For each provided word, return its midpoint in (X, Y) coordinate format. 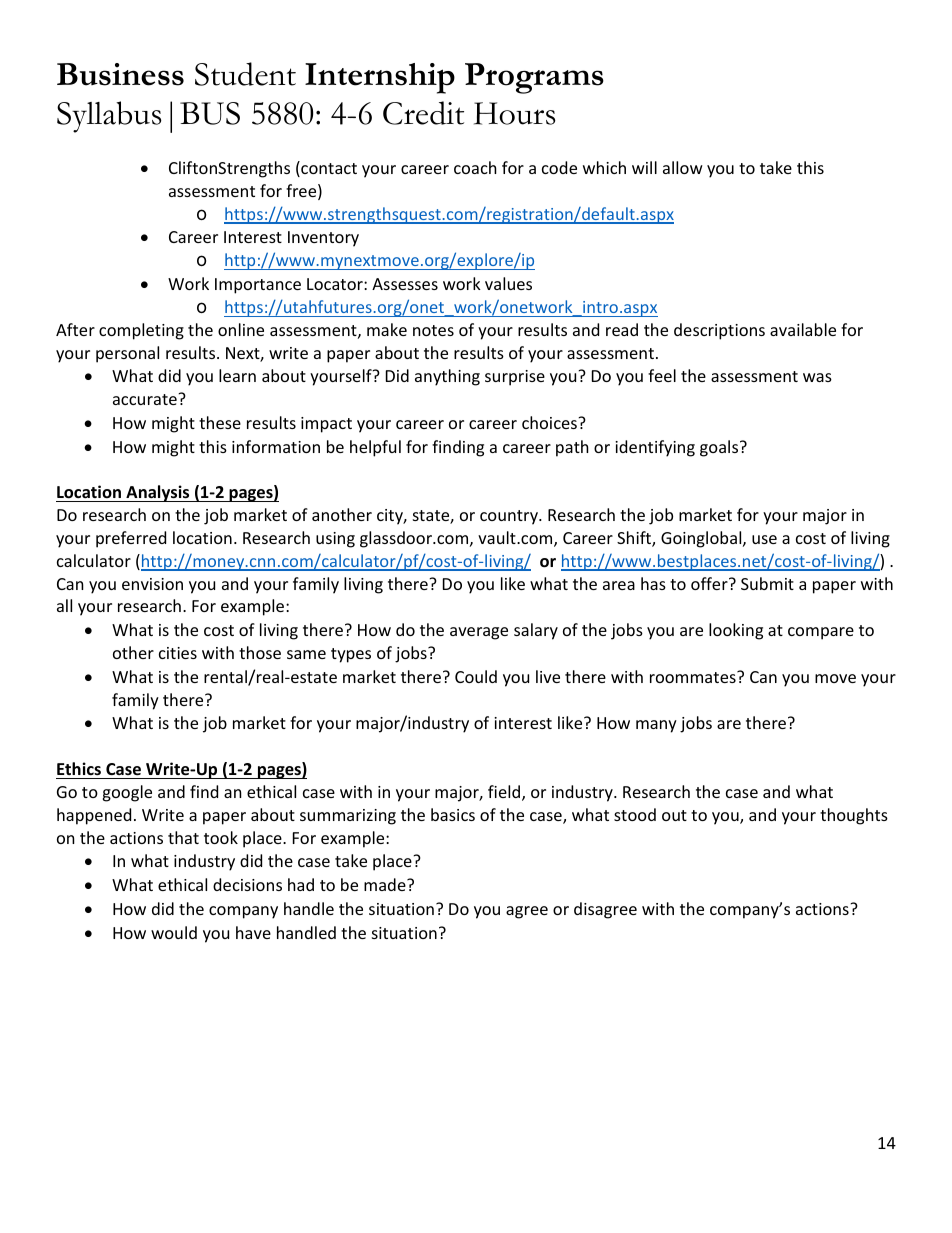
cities (178, 653)
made (386, 884)
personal (127, 354)
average (479, 633)
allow (683, 167)
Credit (423, 113)
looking (736, 631)
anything (447, 377)
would (174, 932)
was (817, 377)
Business (120, 74)
